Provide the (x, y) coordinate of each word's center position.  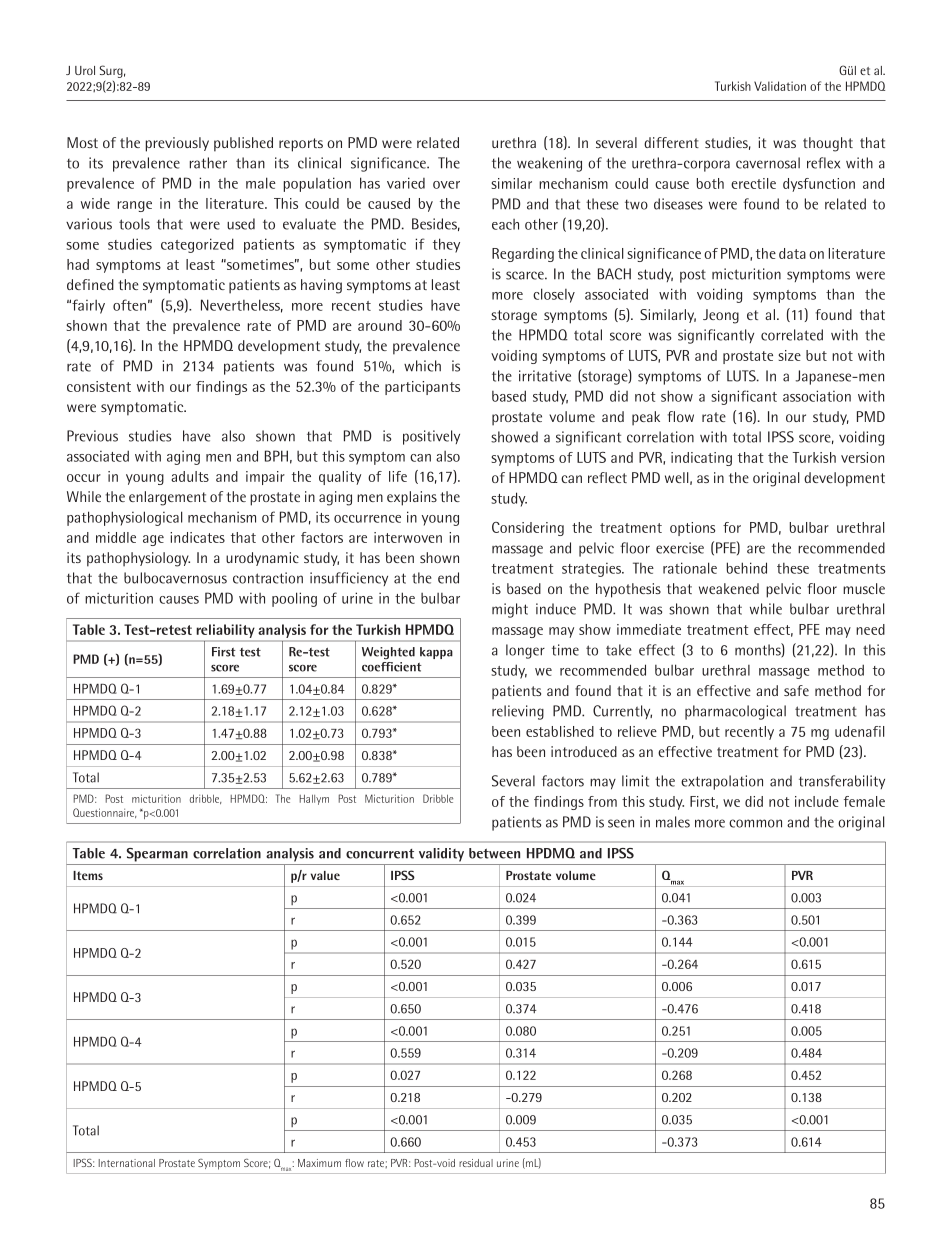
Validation (780, 86)
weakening (549, 164)
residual (476, 1163)
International (127, 1163)
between (494, 853)
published (243, 144)
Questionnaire (105, 813)
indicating (701, 459)
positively (431, 437)
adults (190, 476)
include (817, 801)
